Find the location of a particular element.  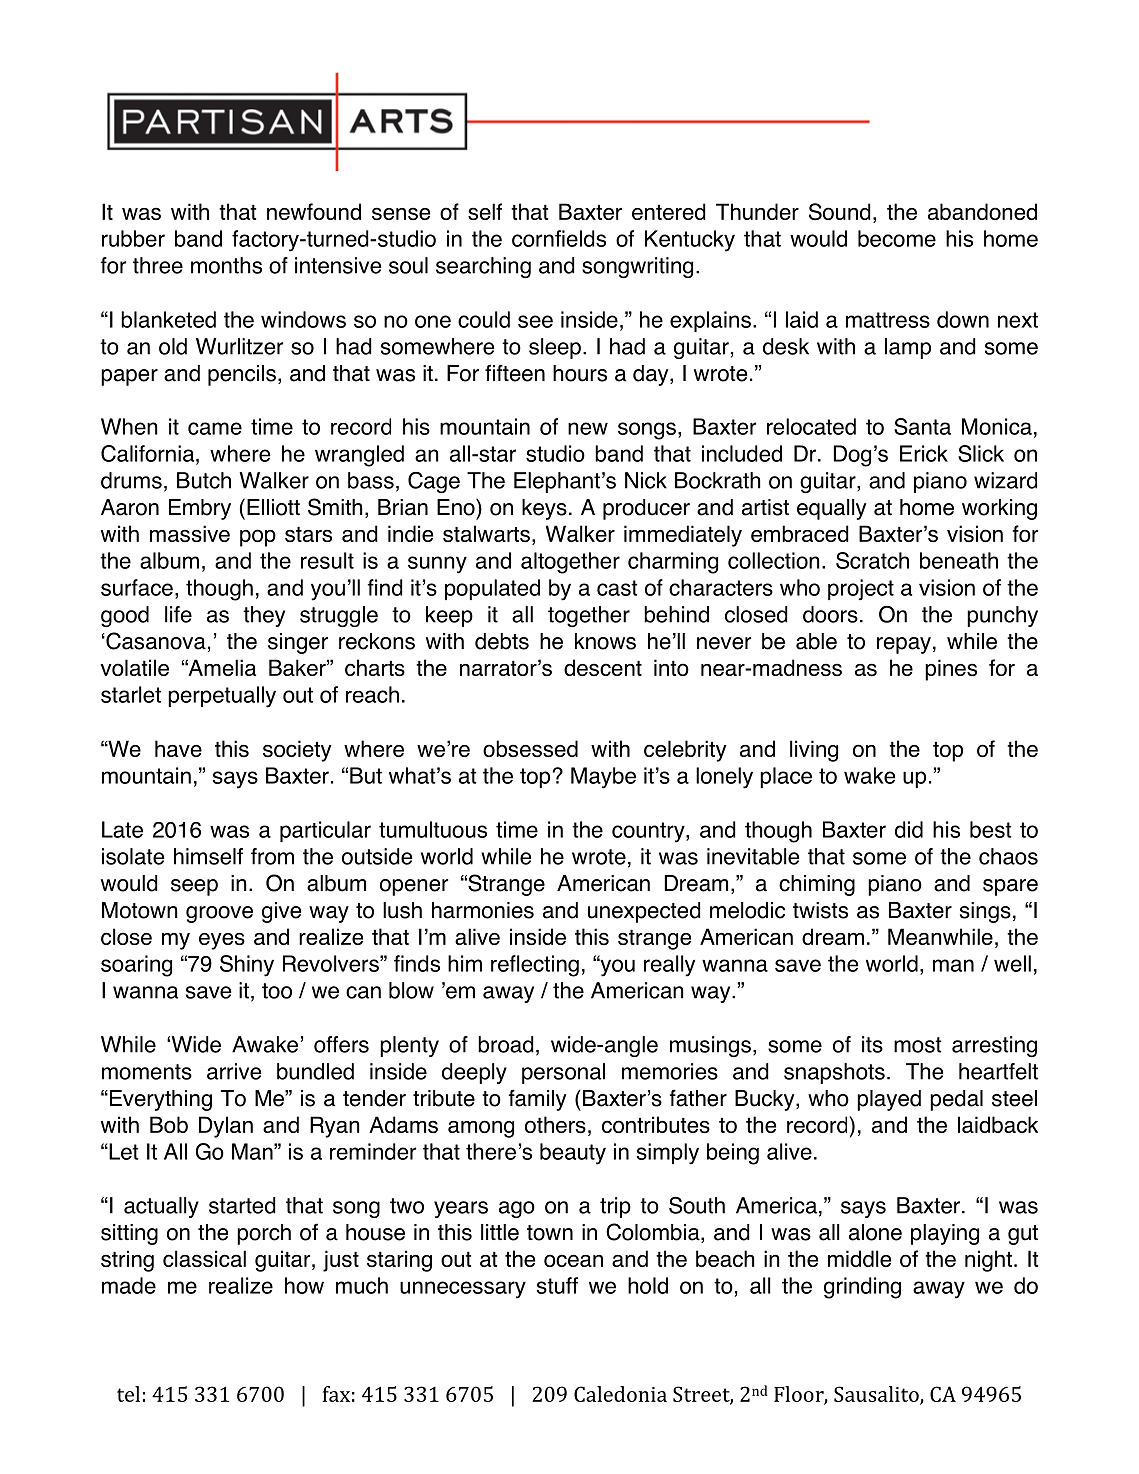

twists is located at coordinates (820, 910).
